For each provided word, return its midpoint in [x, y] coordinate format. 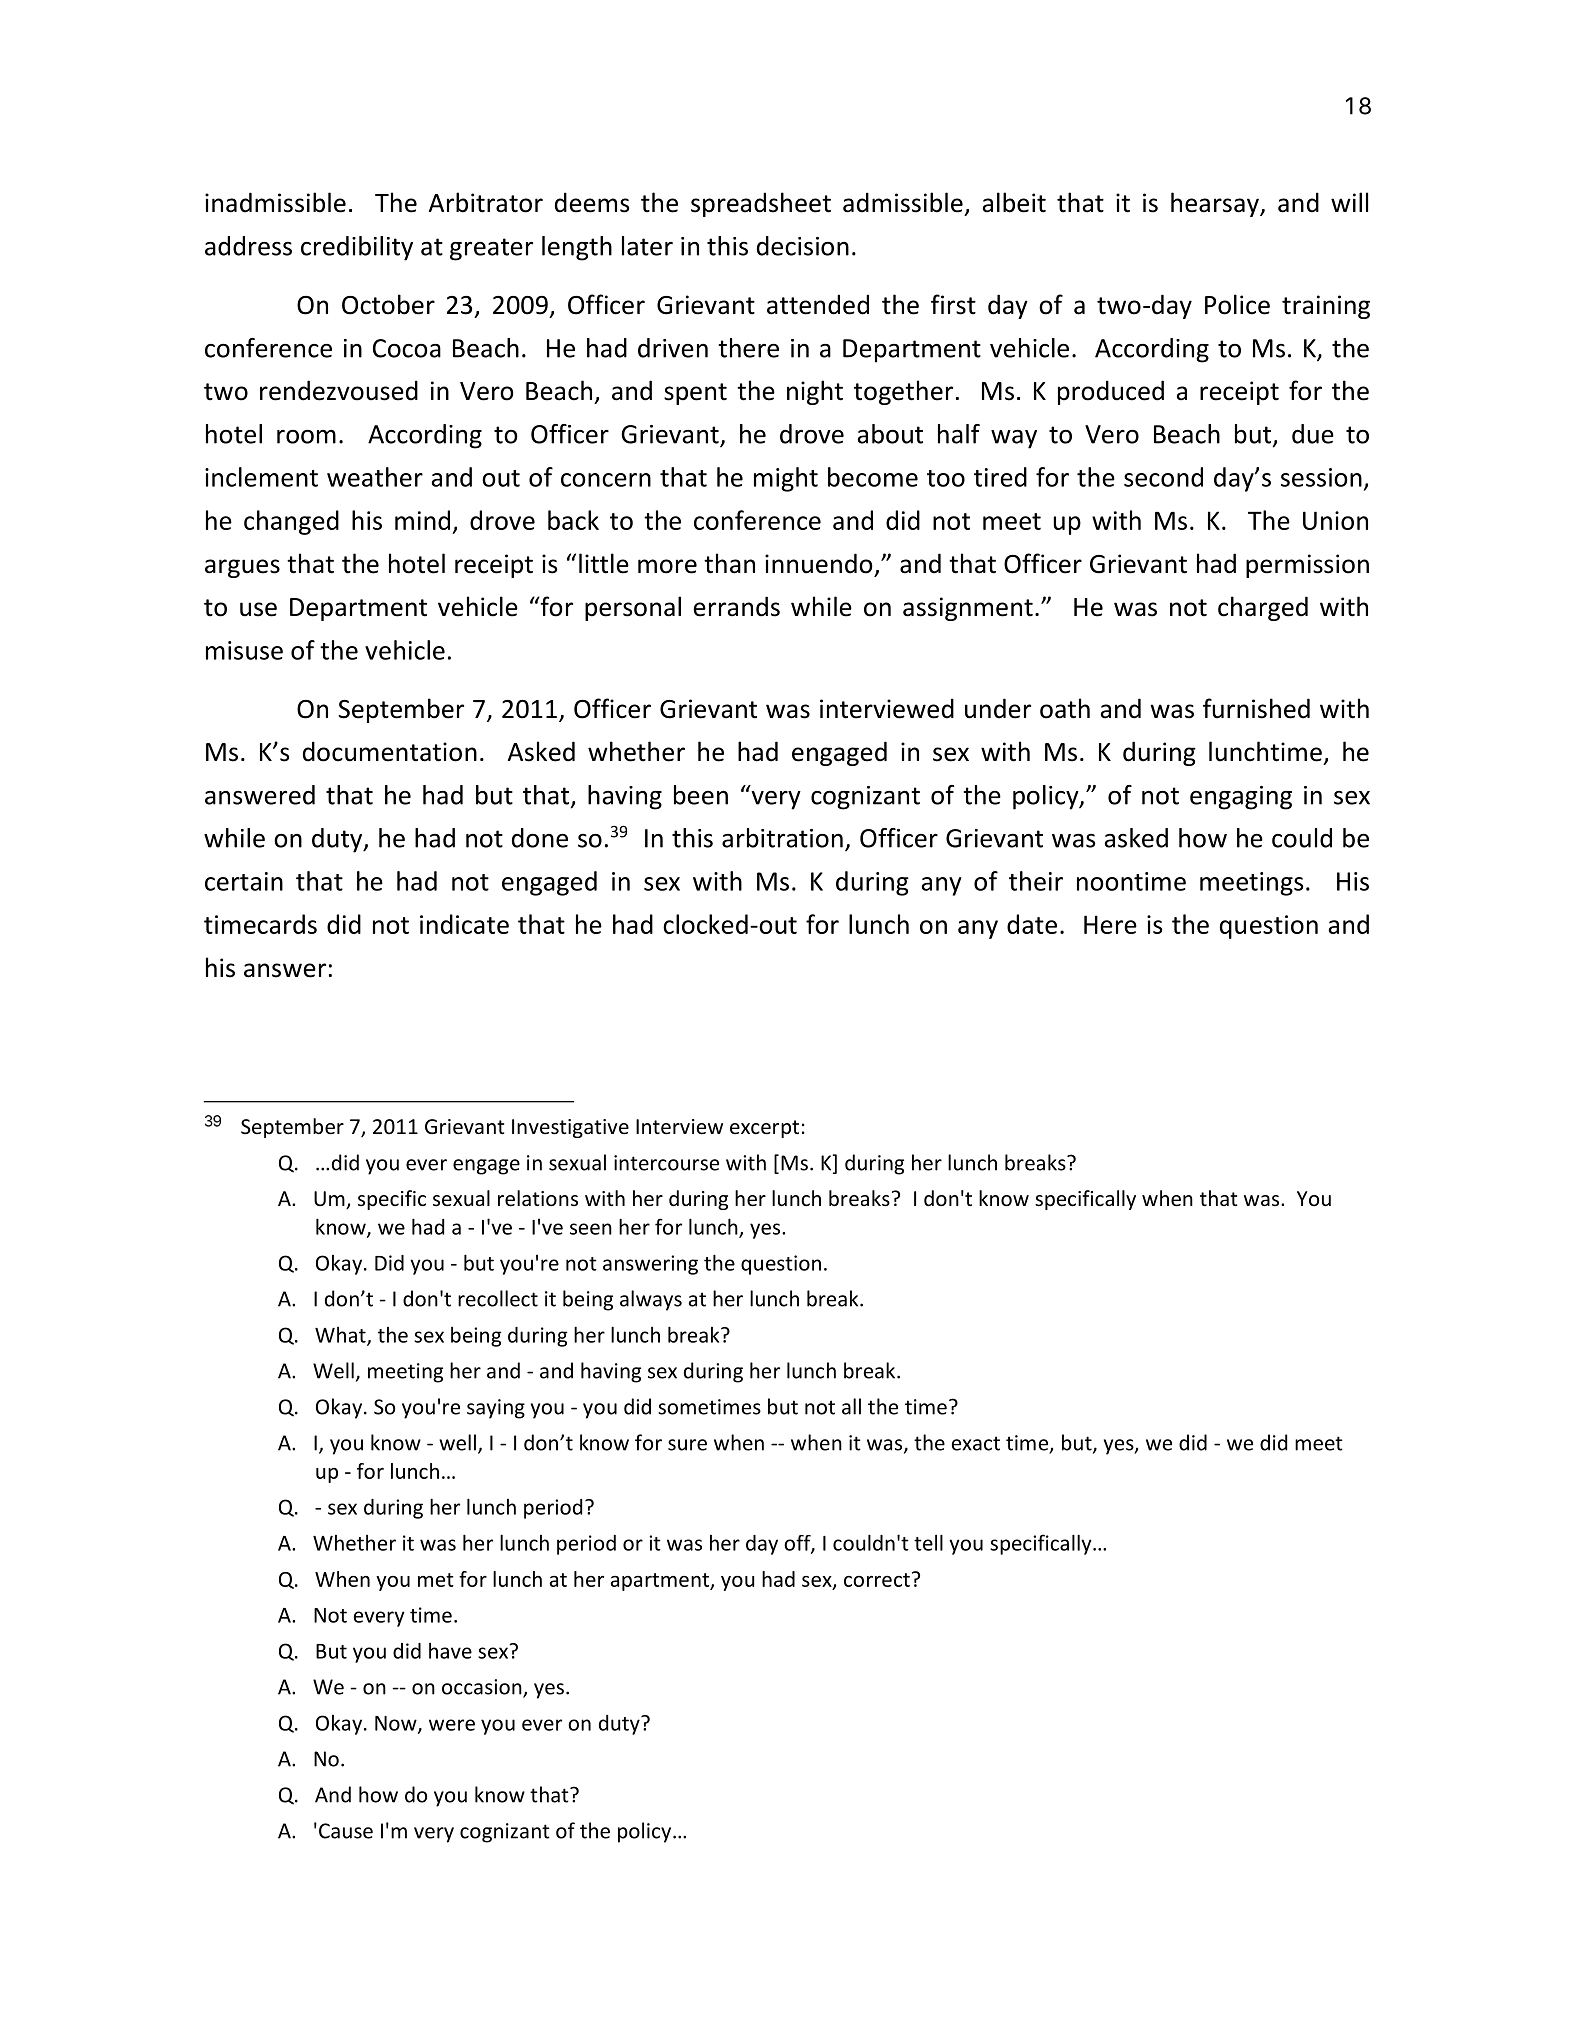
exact [976, 1443]
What [341, 1335]
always [651, 1300]
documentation [390, 751]
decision [803, 246]
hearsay [1216, 204]
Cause [346, 1831]
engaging [1241, 798]
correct [877, 1580]
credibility [357, 248]
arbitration [782, 838]
